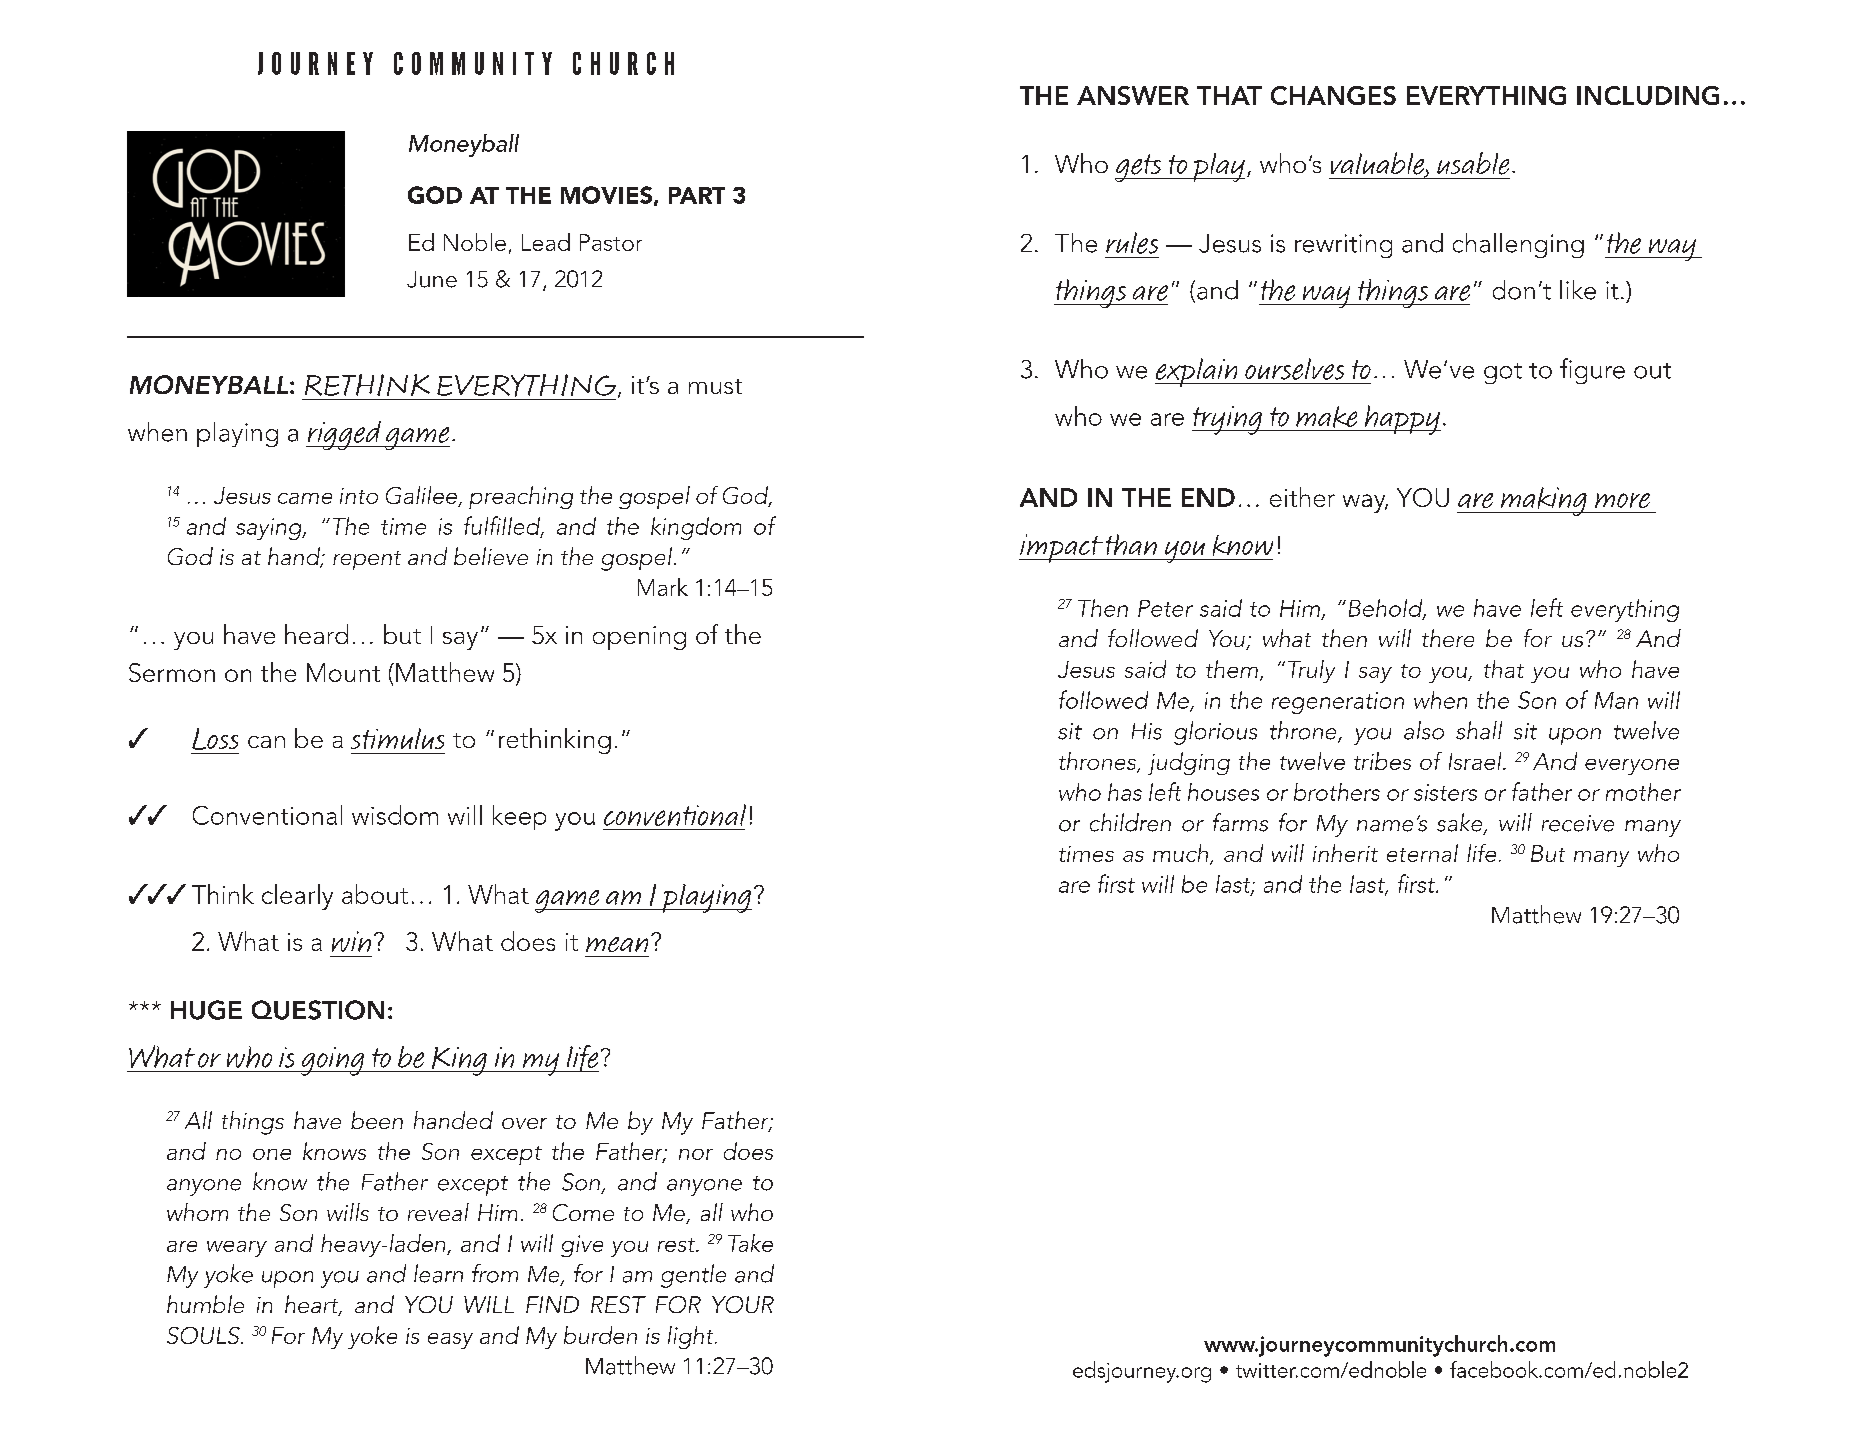 The height and width of the screenshot is (1444, 1869). What do you see at coordinates (1133, 95) in the screenshot?
I see `ANSWER` at bounding box center [1133, 95].
